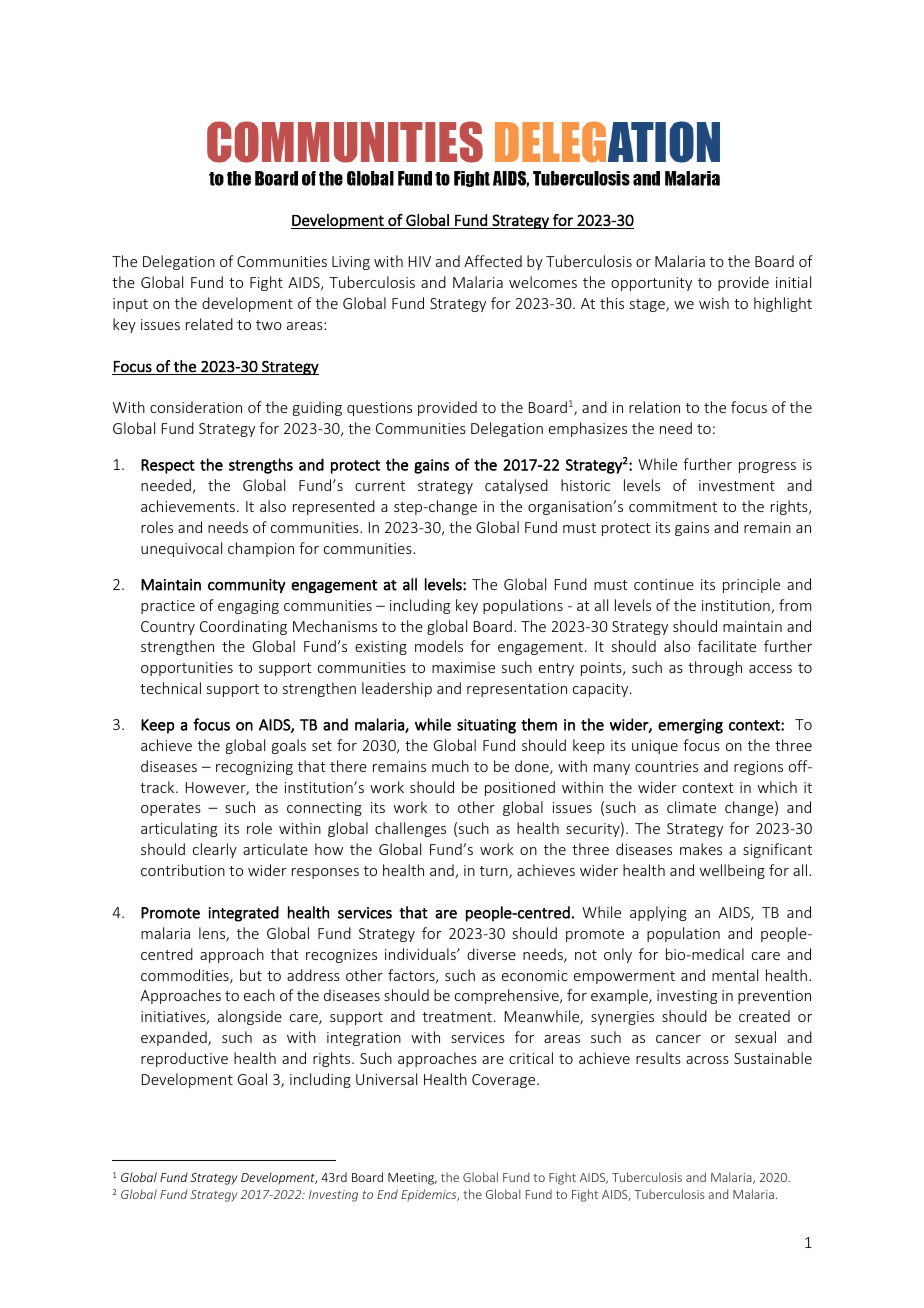 Image resolution: width=924 pixels, height=1308 pixels. What do you see at coordinates (184, 1059) in the image?
I see `reproductive` at bounding box center [184, 1059].
